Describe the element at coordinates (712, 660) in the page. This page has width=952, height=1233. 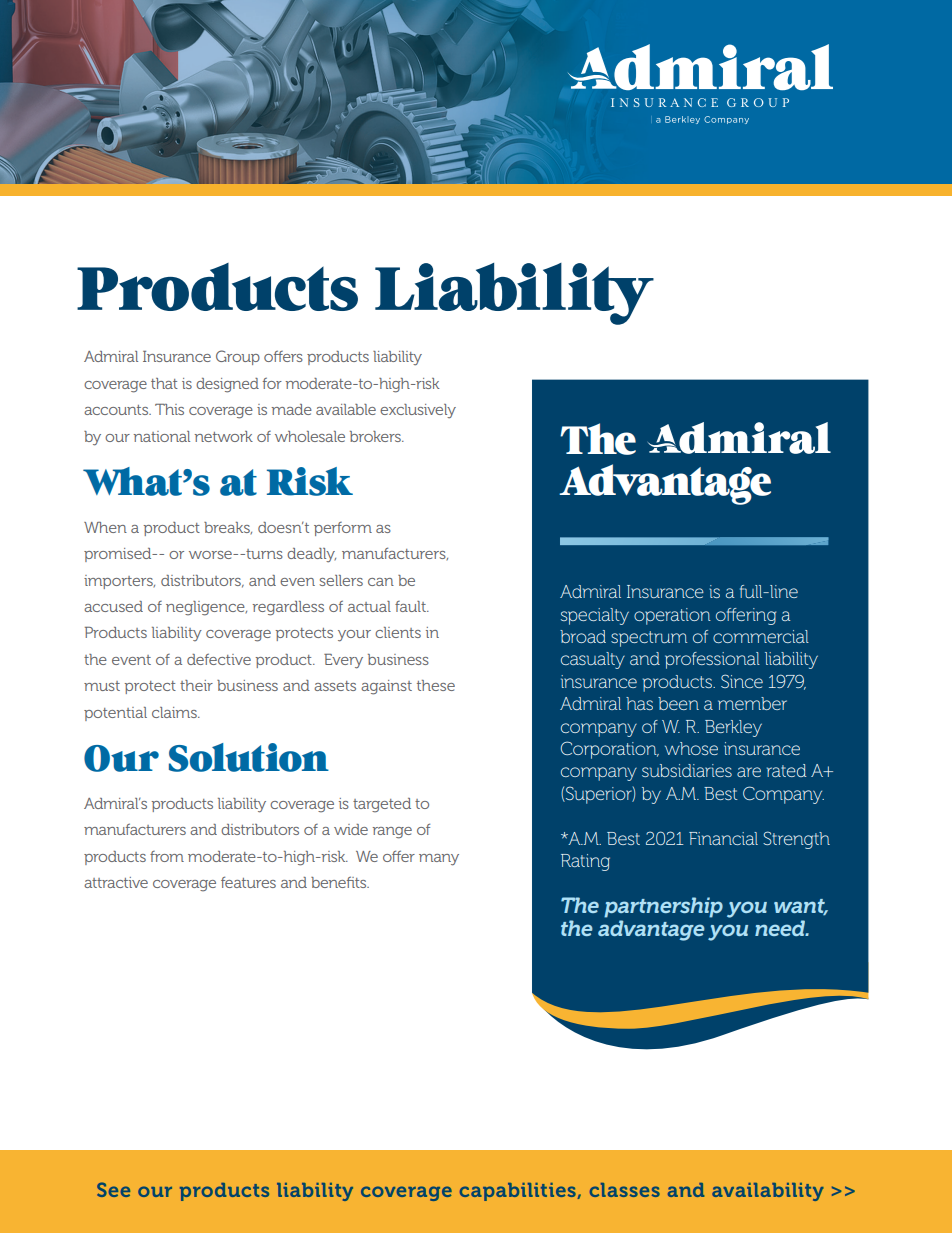
I see `professional` at that location.
